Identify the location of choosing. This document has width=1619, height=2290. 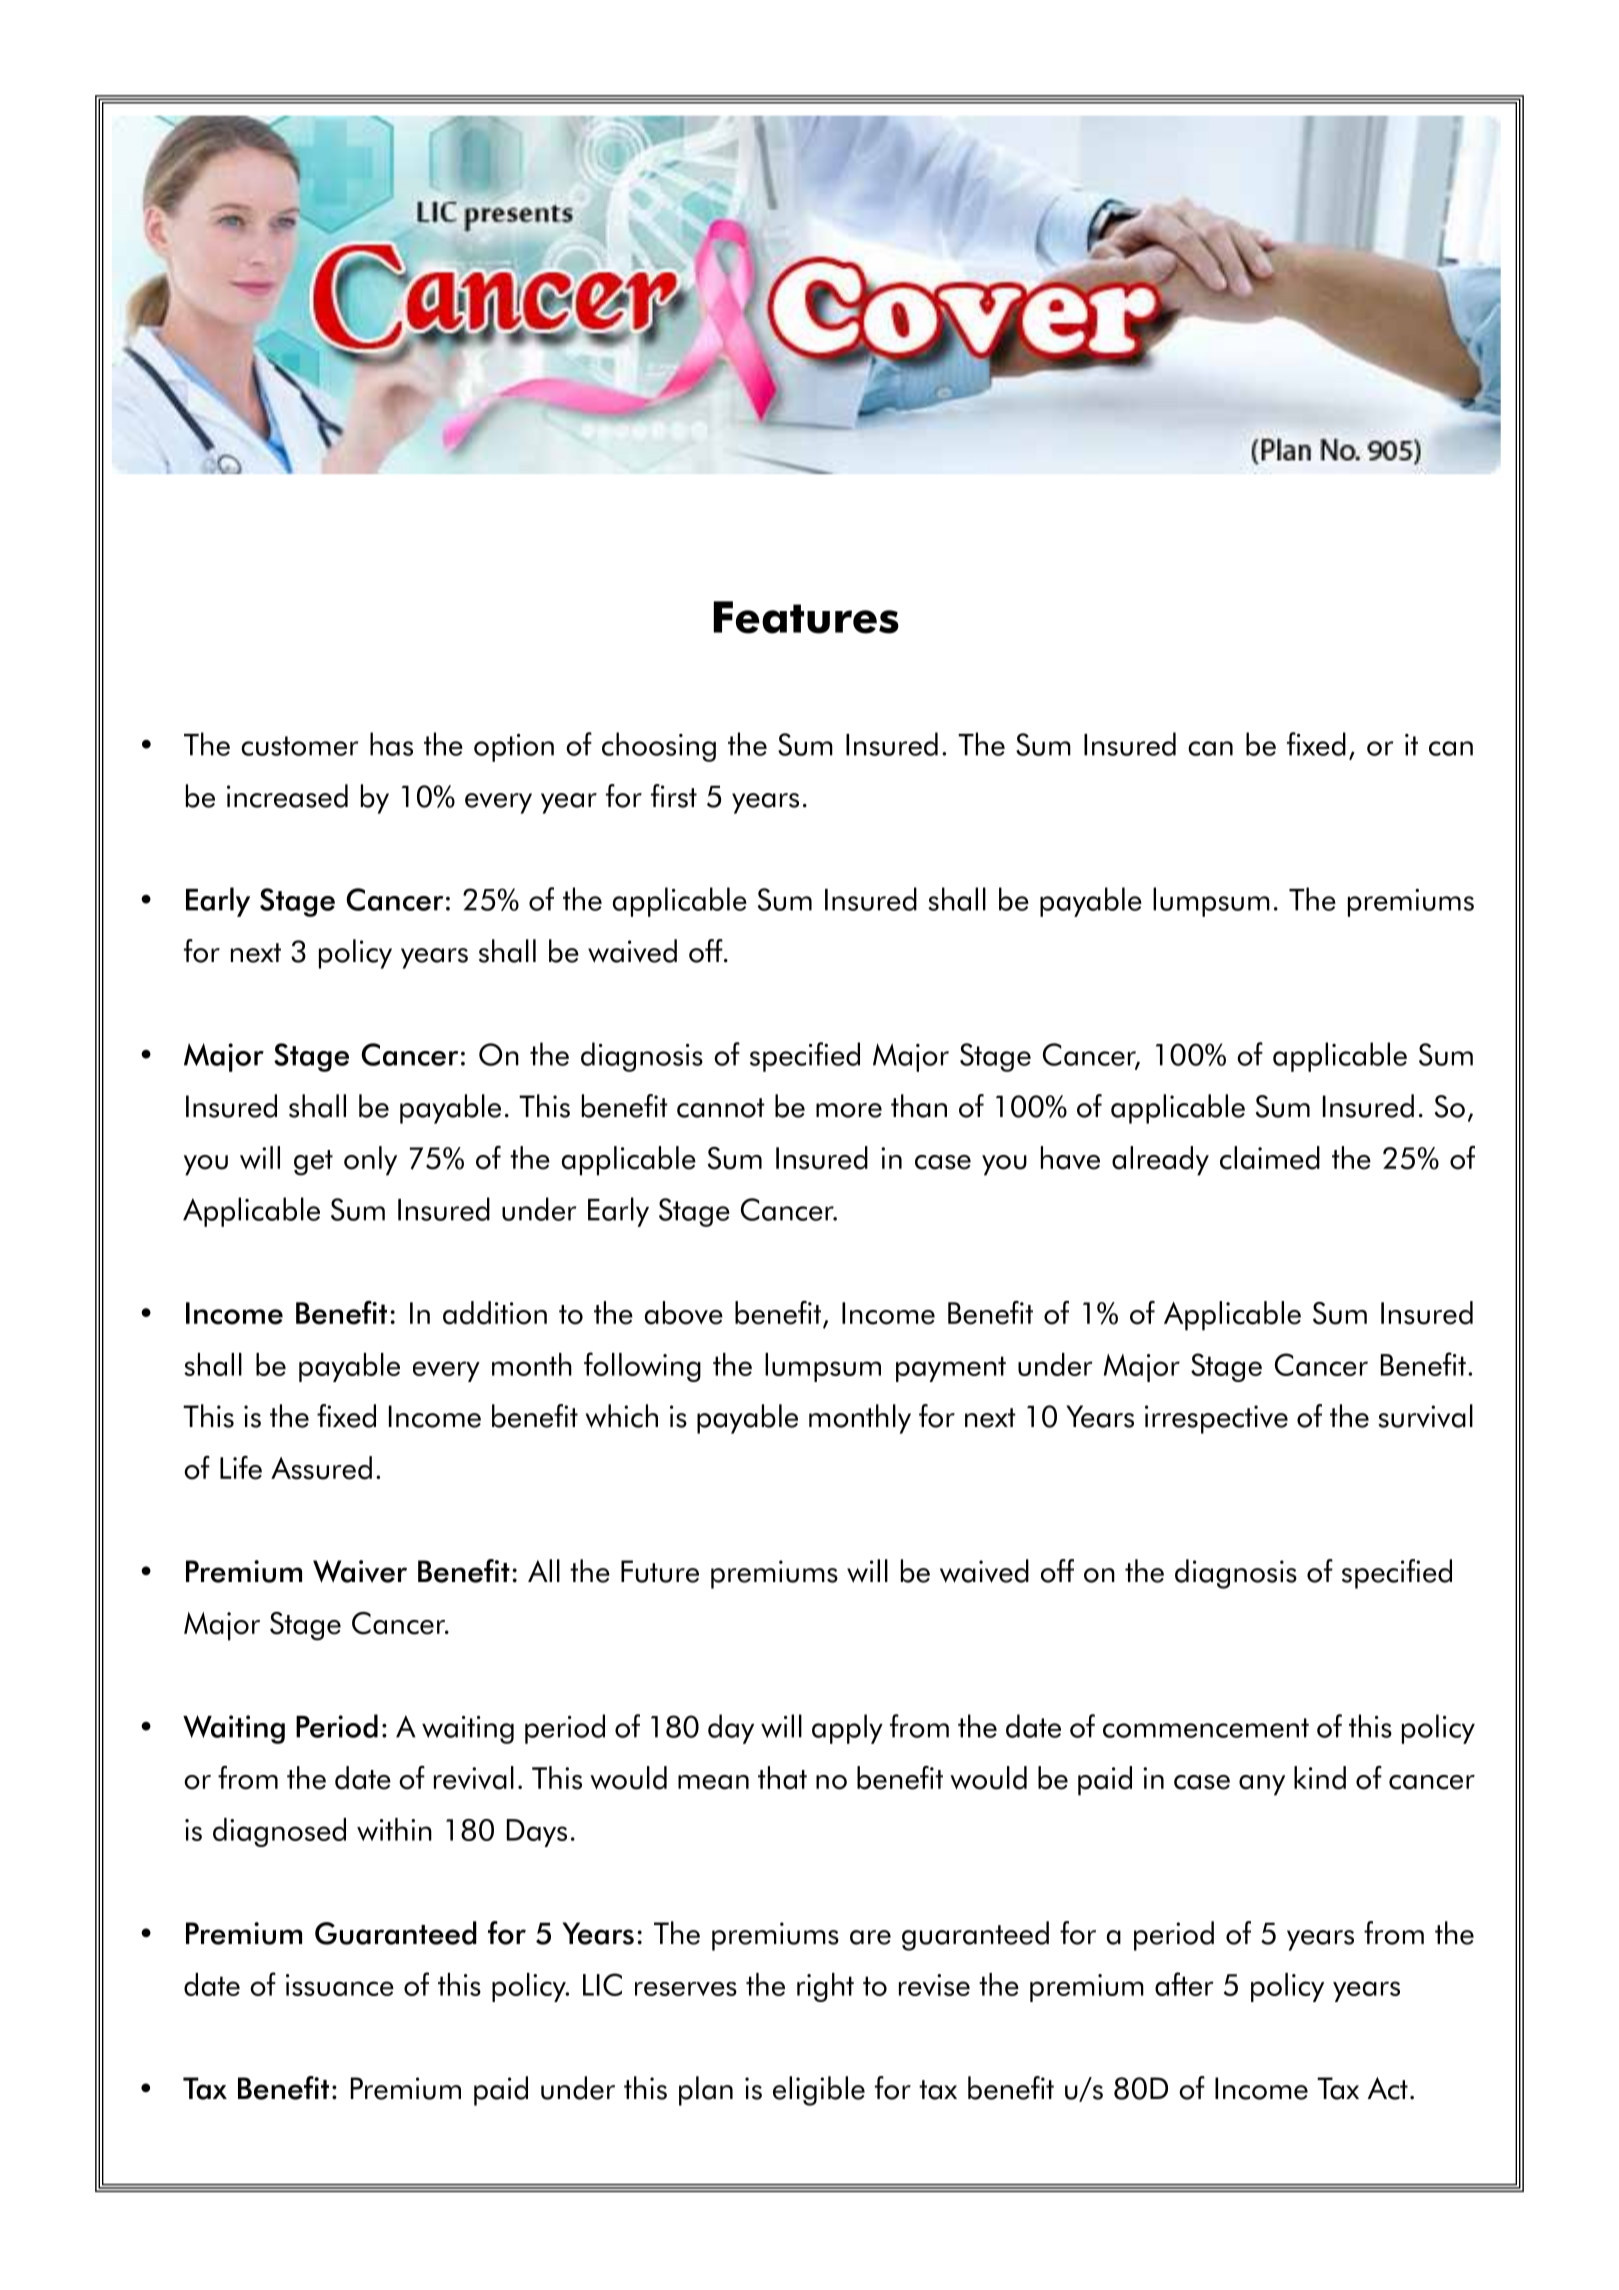
(659, 747).
